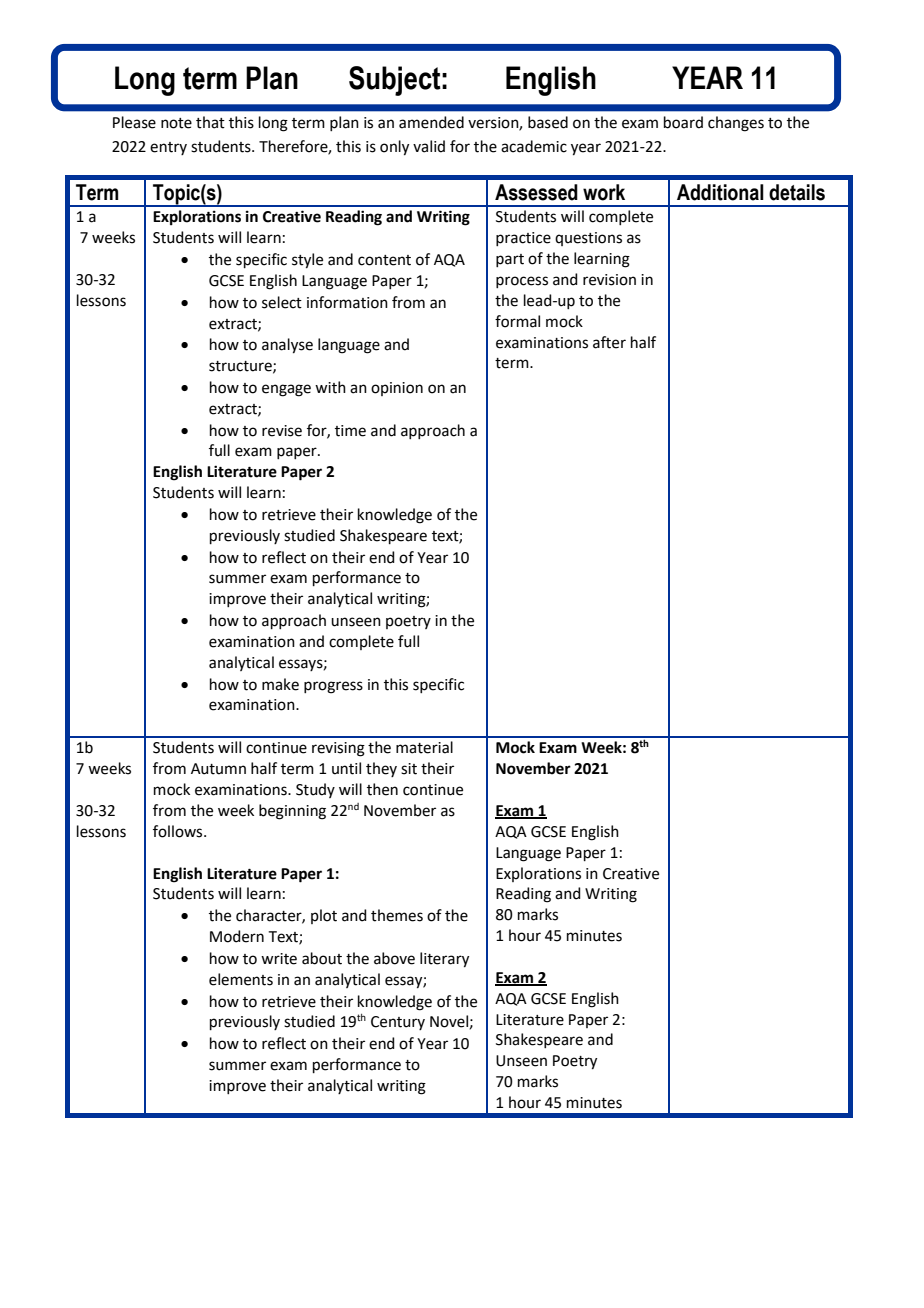  I want to click on changes, so click(736, 124).
